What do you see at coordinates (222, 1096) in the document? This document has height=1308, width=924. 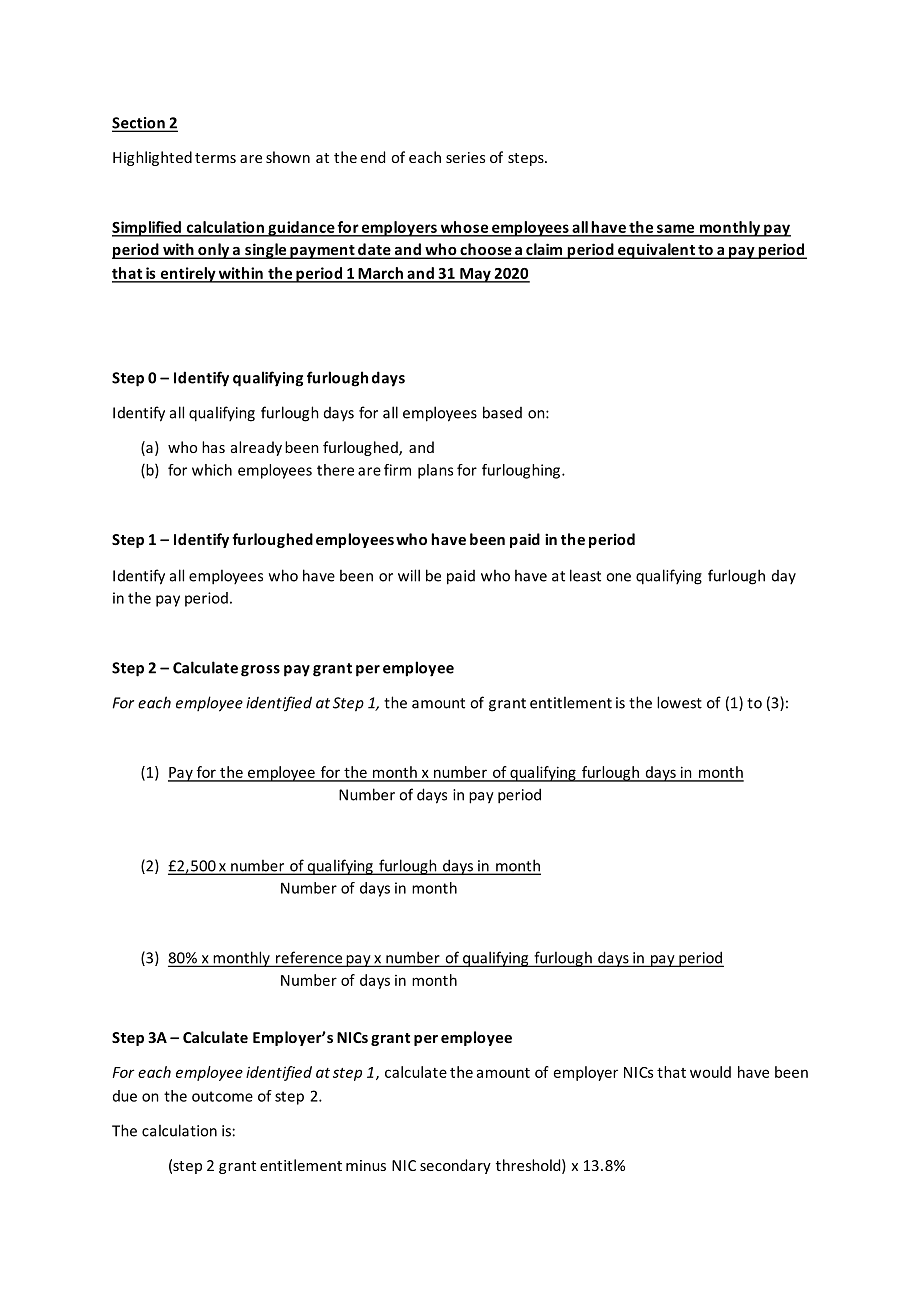 I see `outcome` at bounding box center [222, 1096].
